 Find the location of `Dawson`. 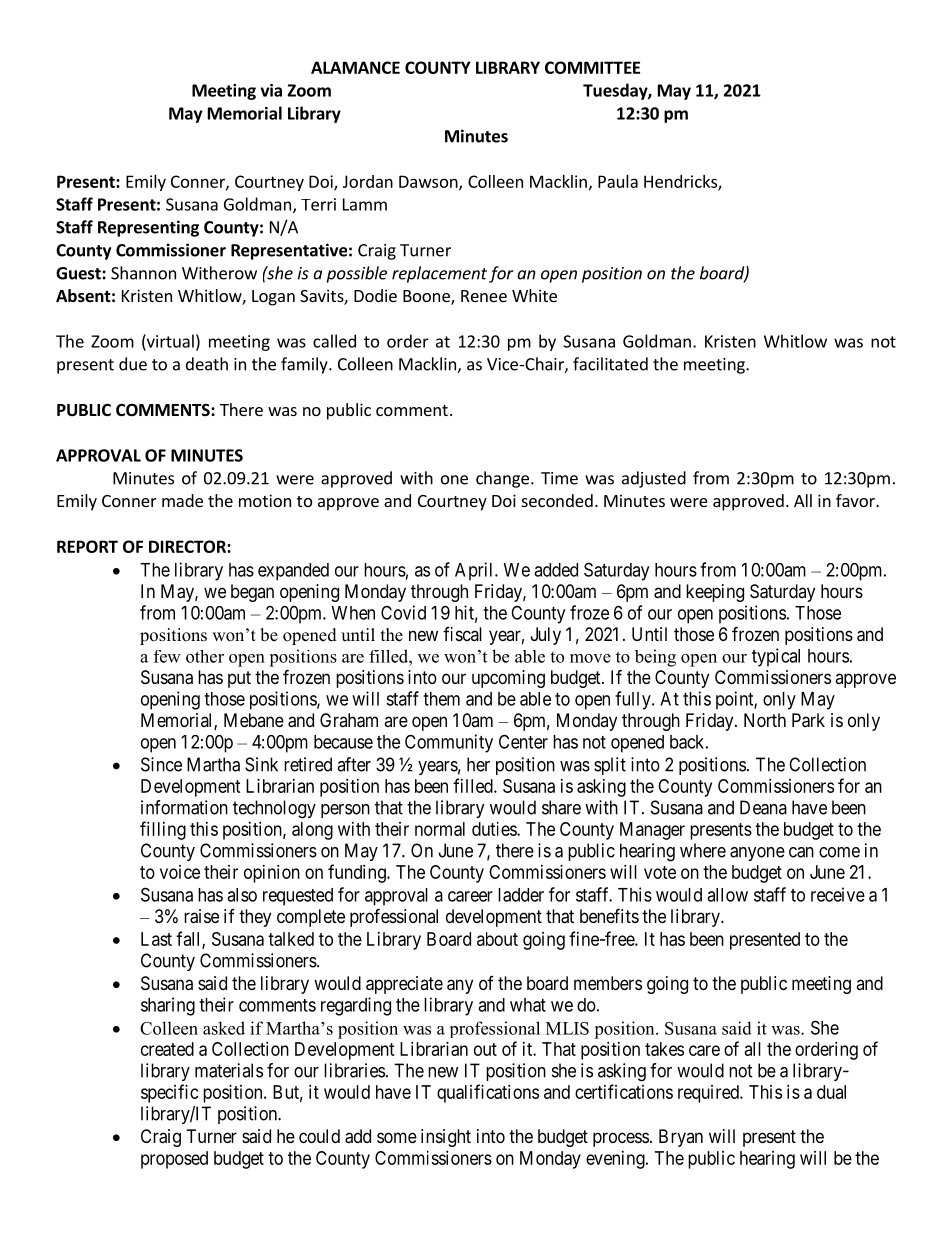

Dawson is located at coordinates (429, 182).
